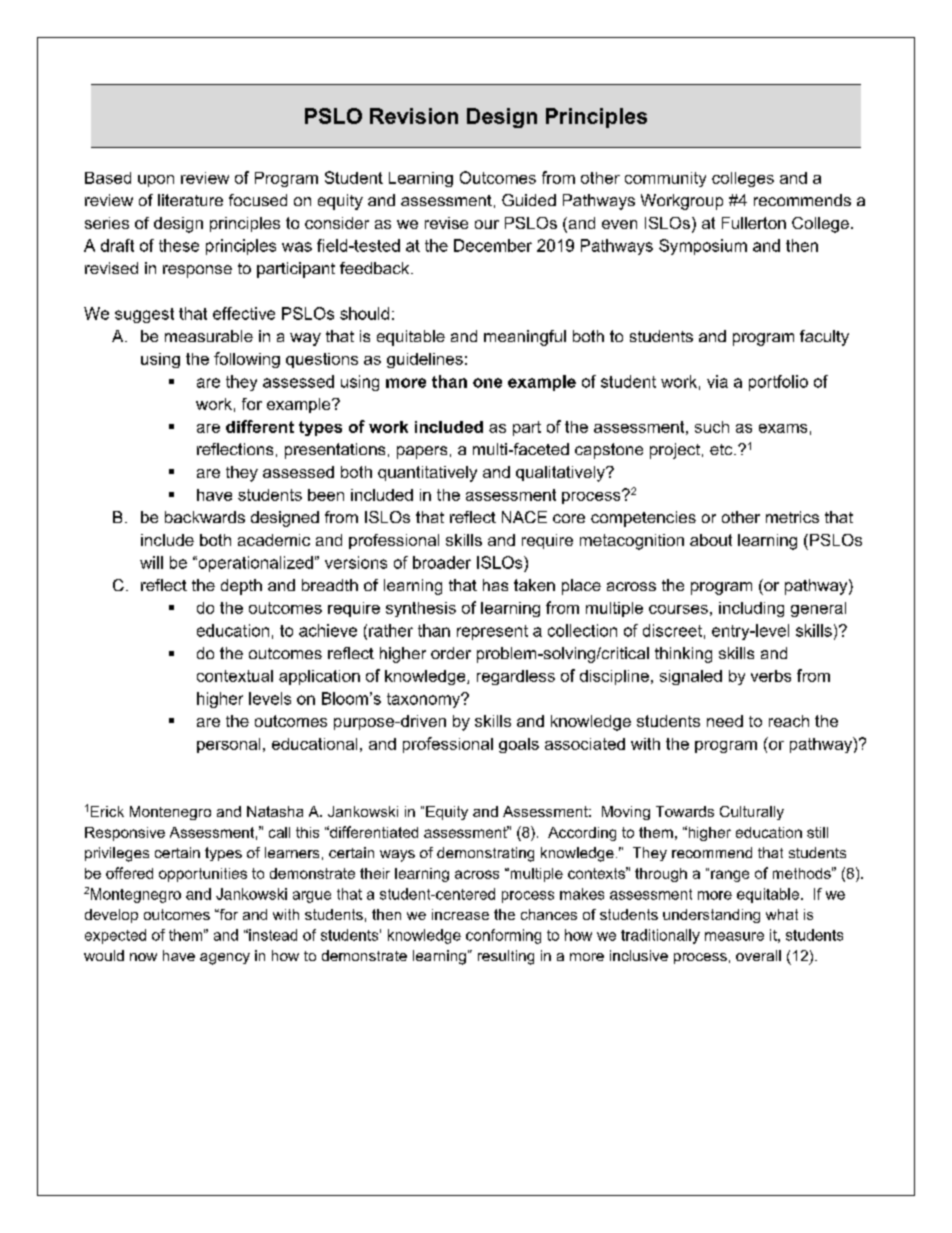  Describe the element at coordinates (711, 540) in the page. I see `about` at that location.
